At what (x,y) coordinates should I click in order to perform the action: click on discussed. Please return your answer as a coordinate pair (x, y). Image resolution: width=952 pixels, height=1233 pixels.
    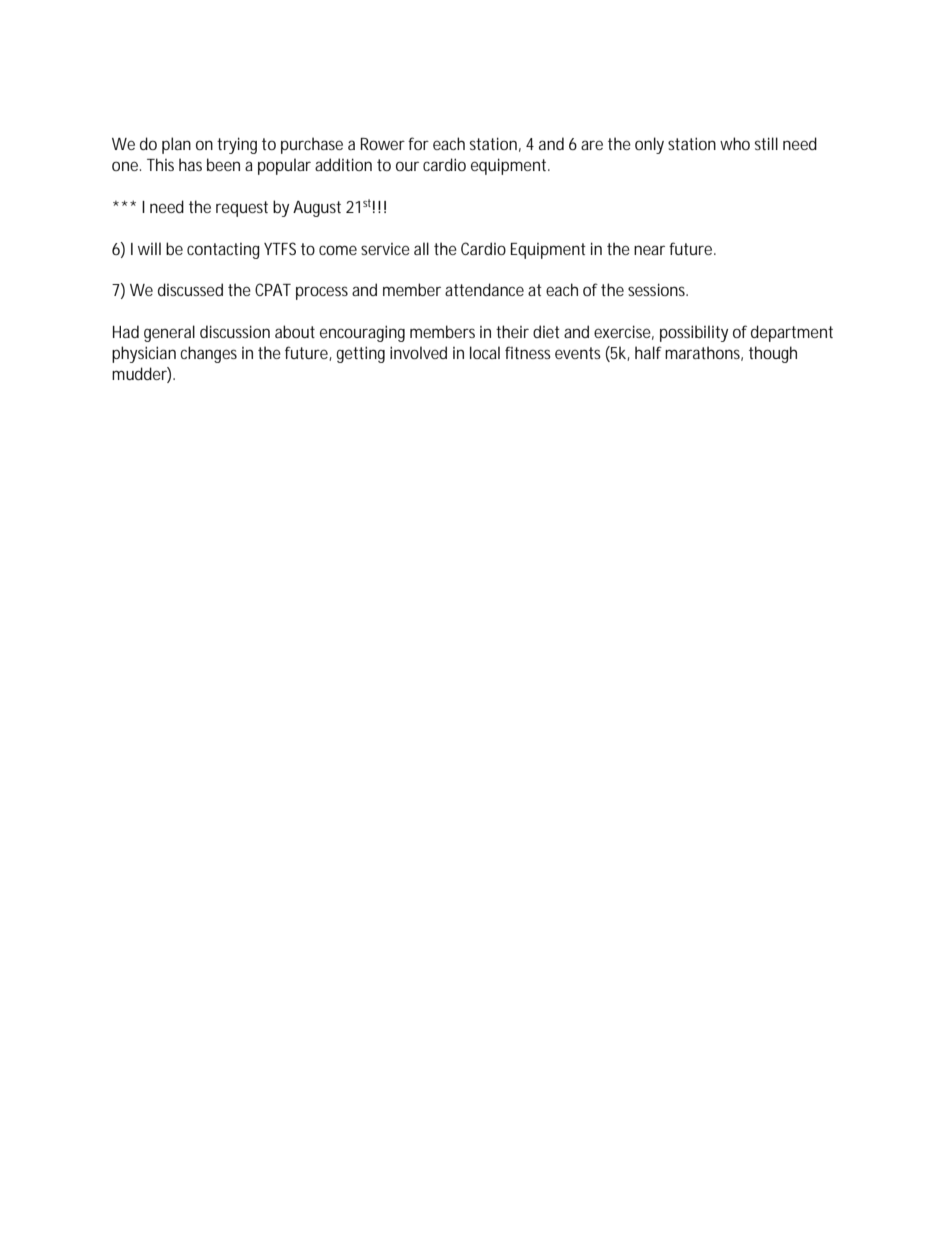
    Looking at the image, I should click on (190, 289).
